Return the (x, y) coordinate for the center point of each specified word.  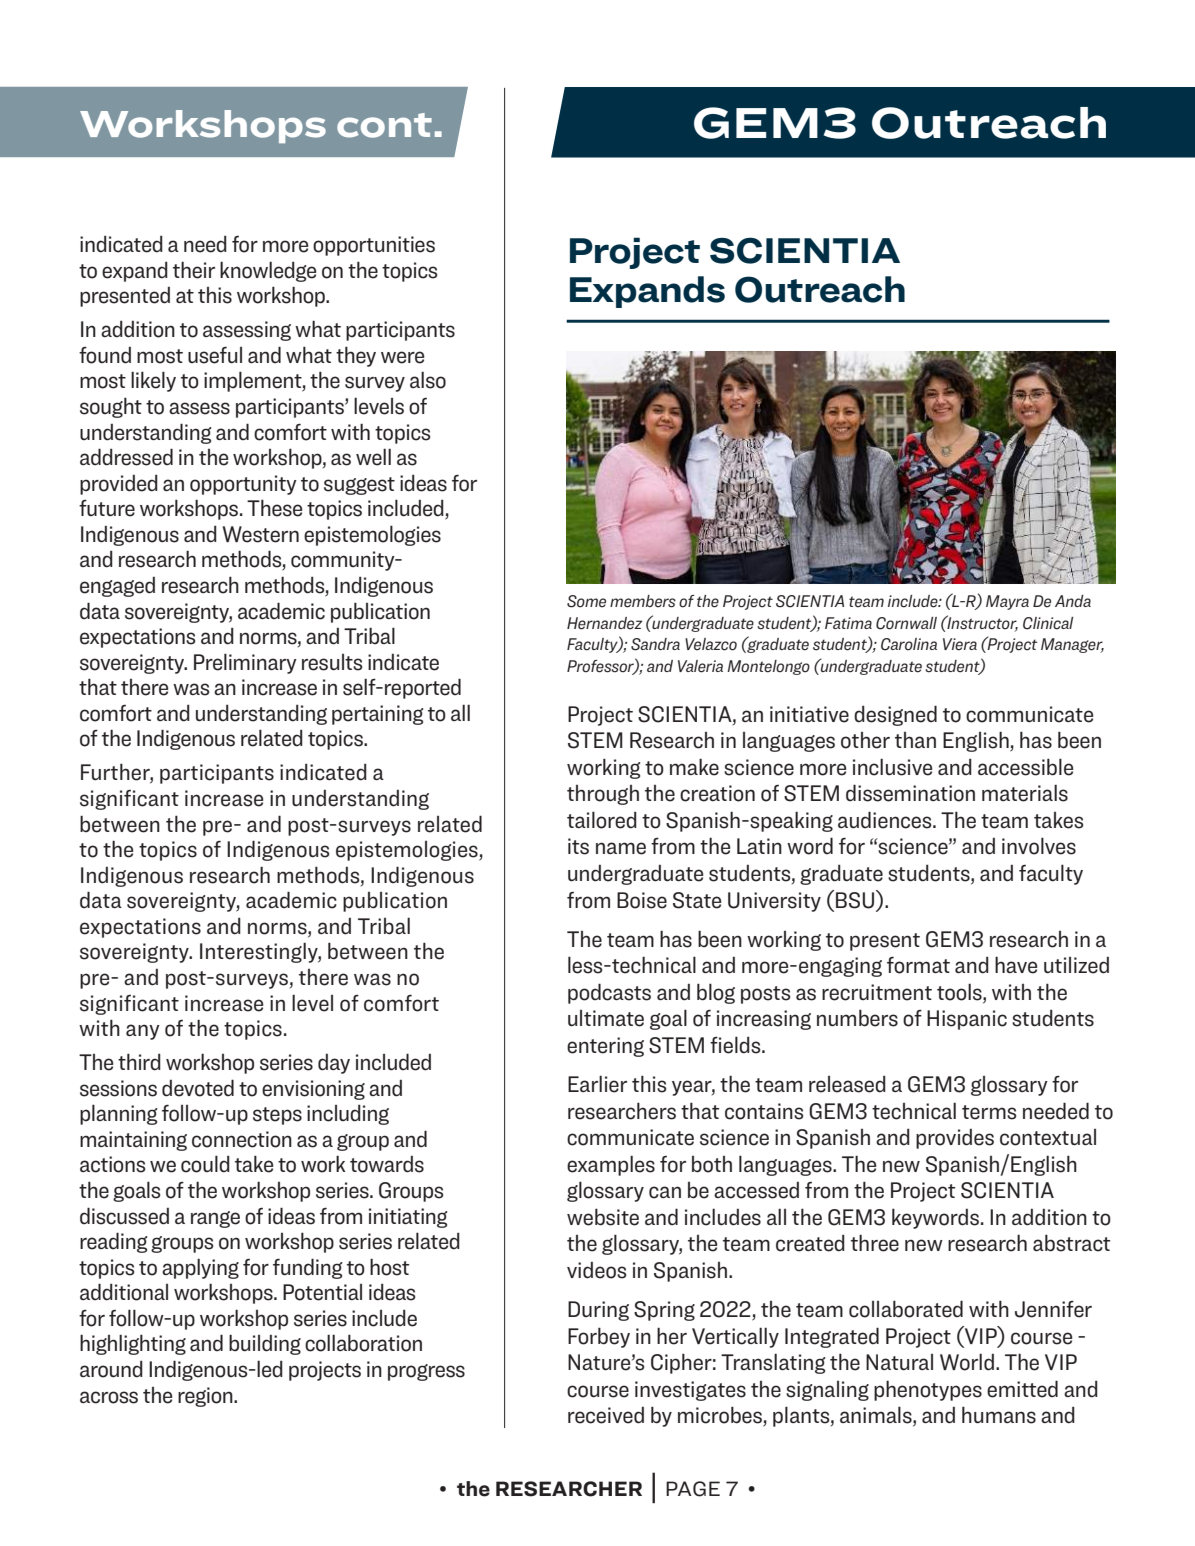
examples (611, 1165)
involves (1039, 846)
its (578, 846)
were (402, 357)
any (143, 1032)
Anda (1073, 601)
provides (955, 1139)
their (194, 270)
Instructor (981, 623)
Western (261, 534)
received (606, 1415)
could (205, 1164)
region (206, 1397)
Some (586, 601)
